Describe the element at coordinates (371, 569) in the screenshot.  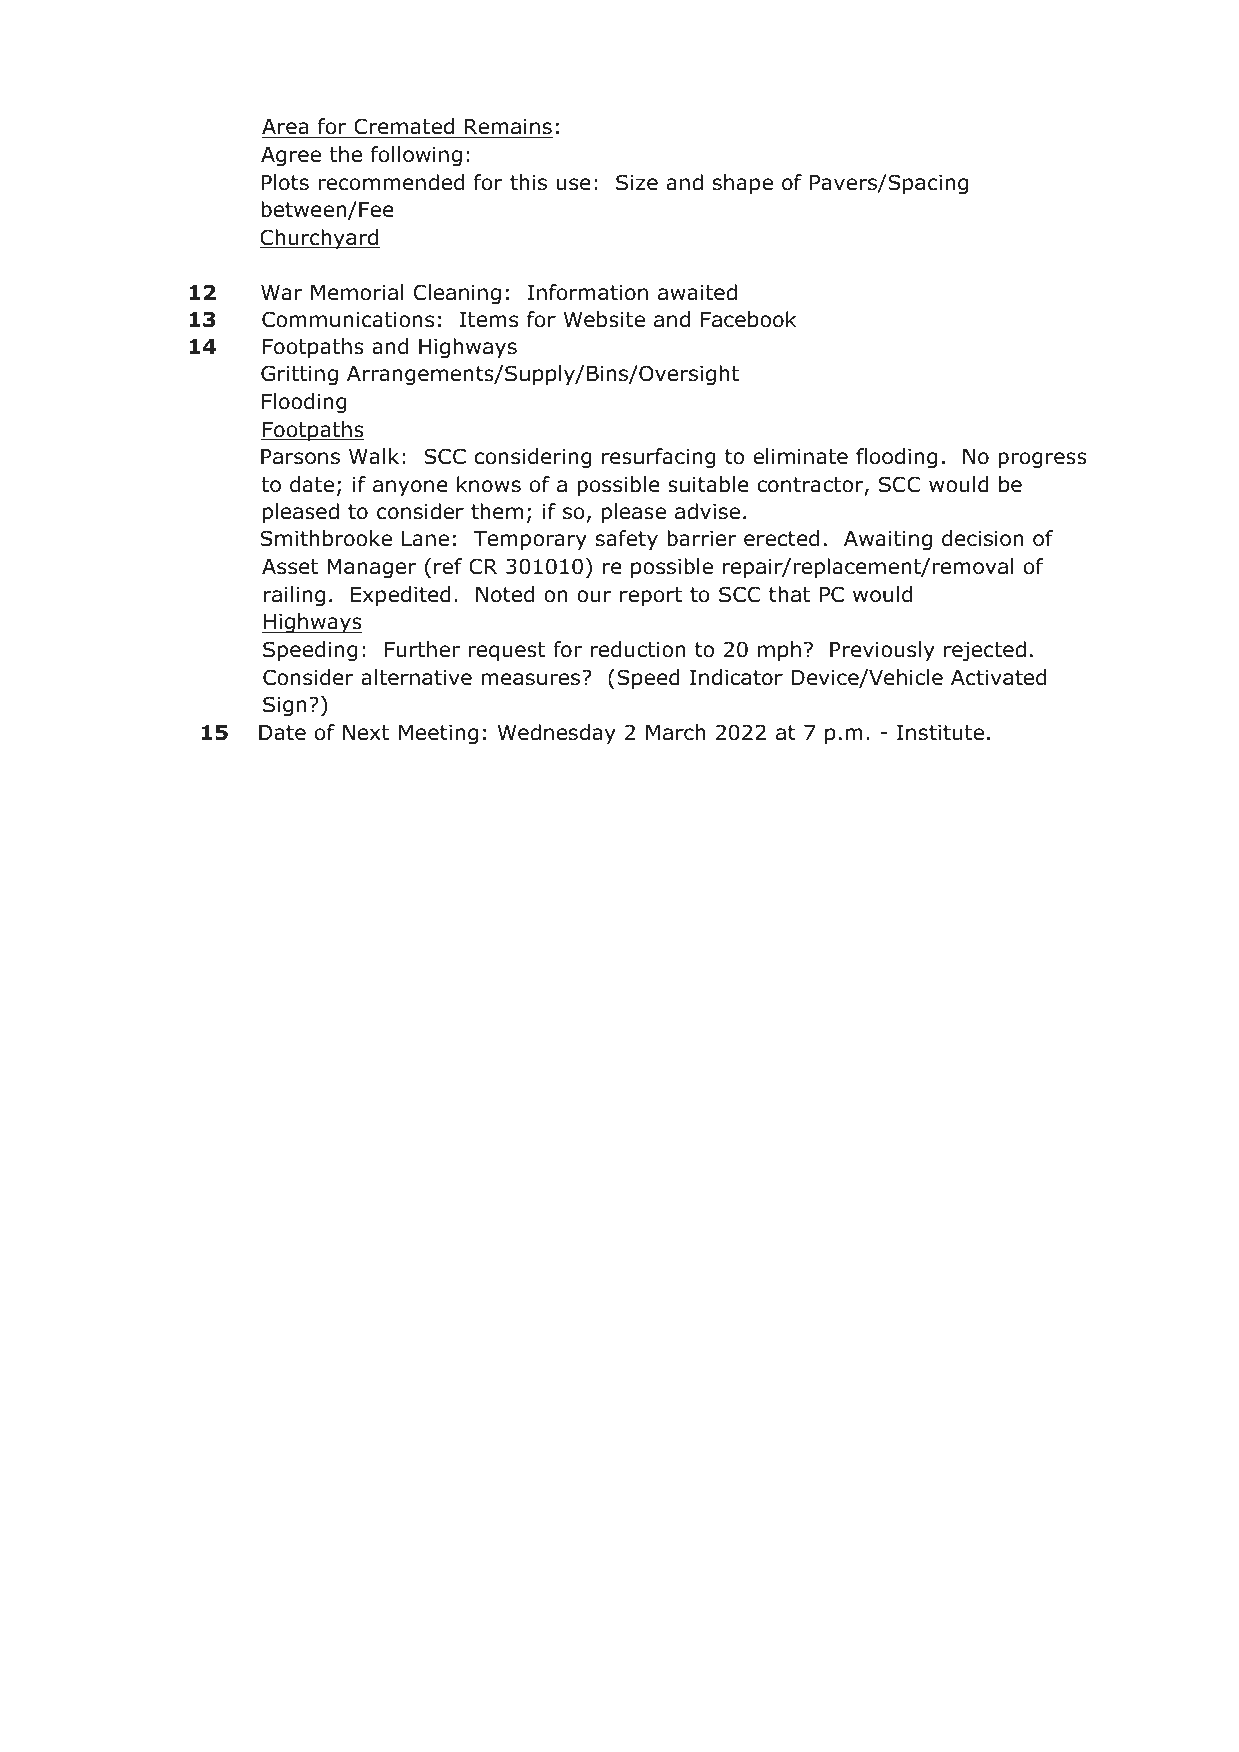
I see `Manager` at that location.
